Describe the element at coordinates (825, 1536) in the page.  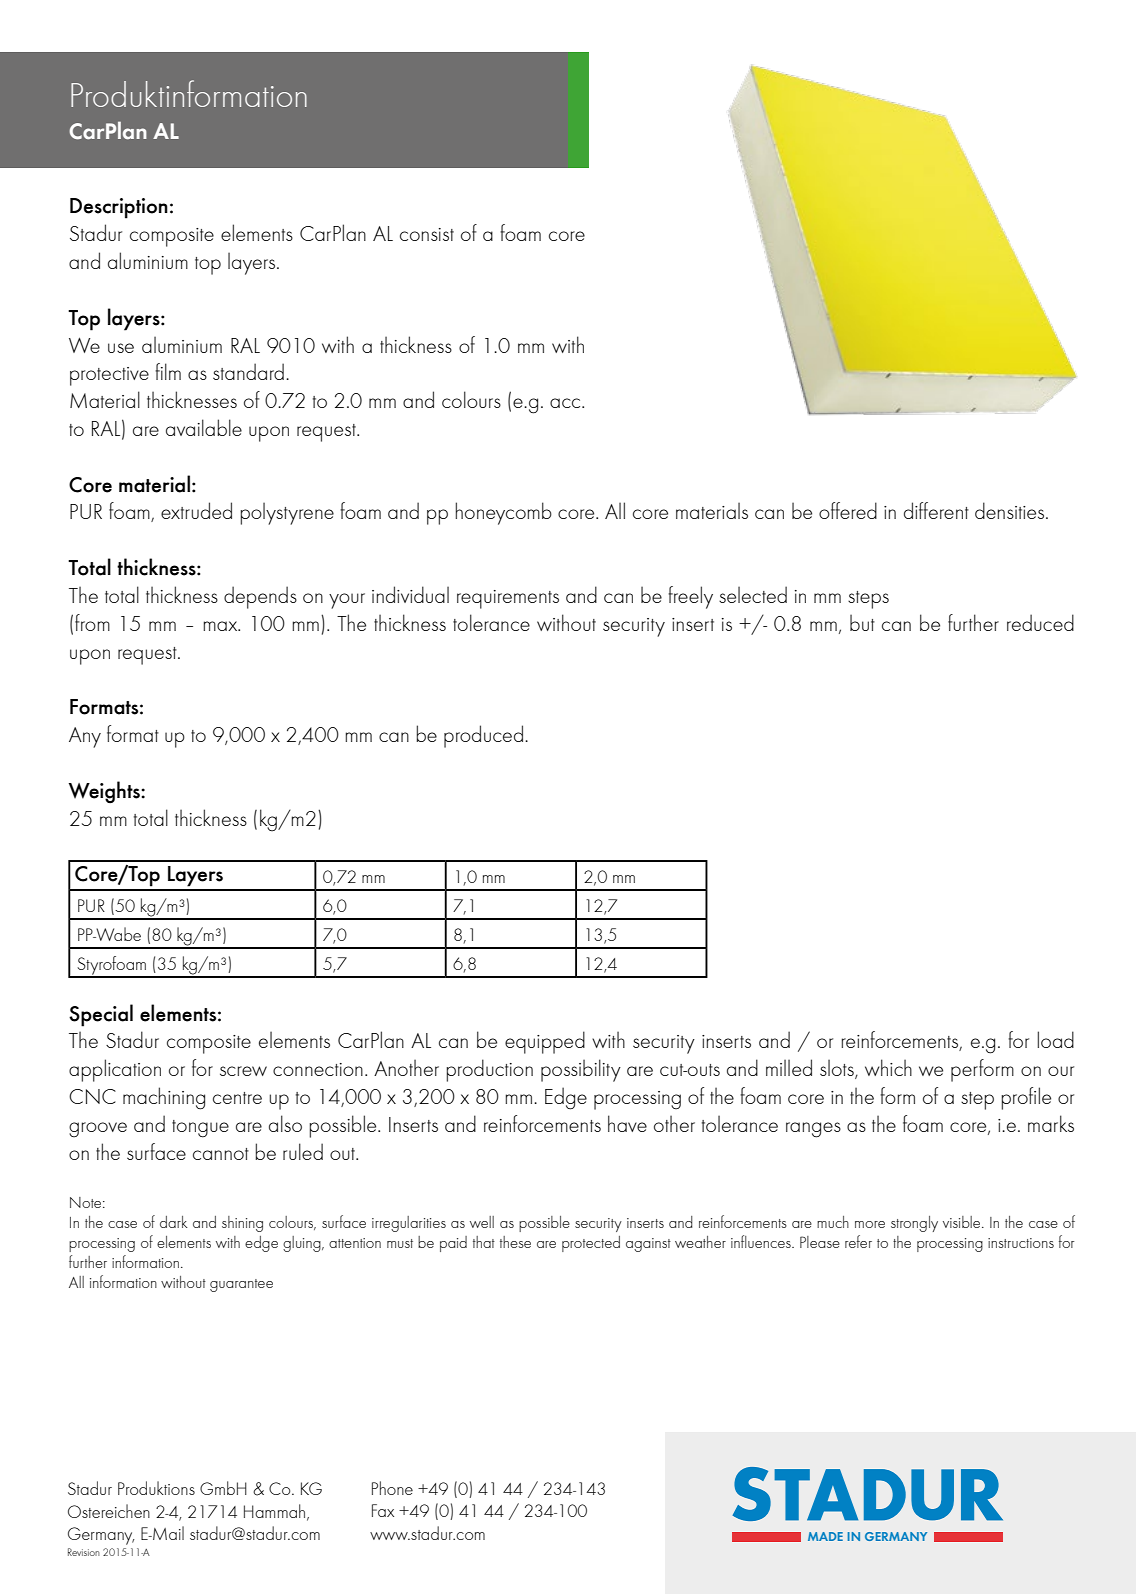
I see `MADE` at that location.
